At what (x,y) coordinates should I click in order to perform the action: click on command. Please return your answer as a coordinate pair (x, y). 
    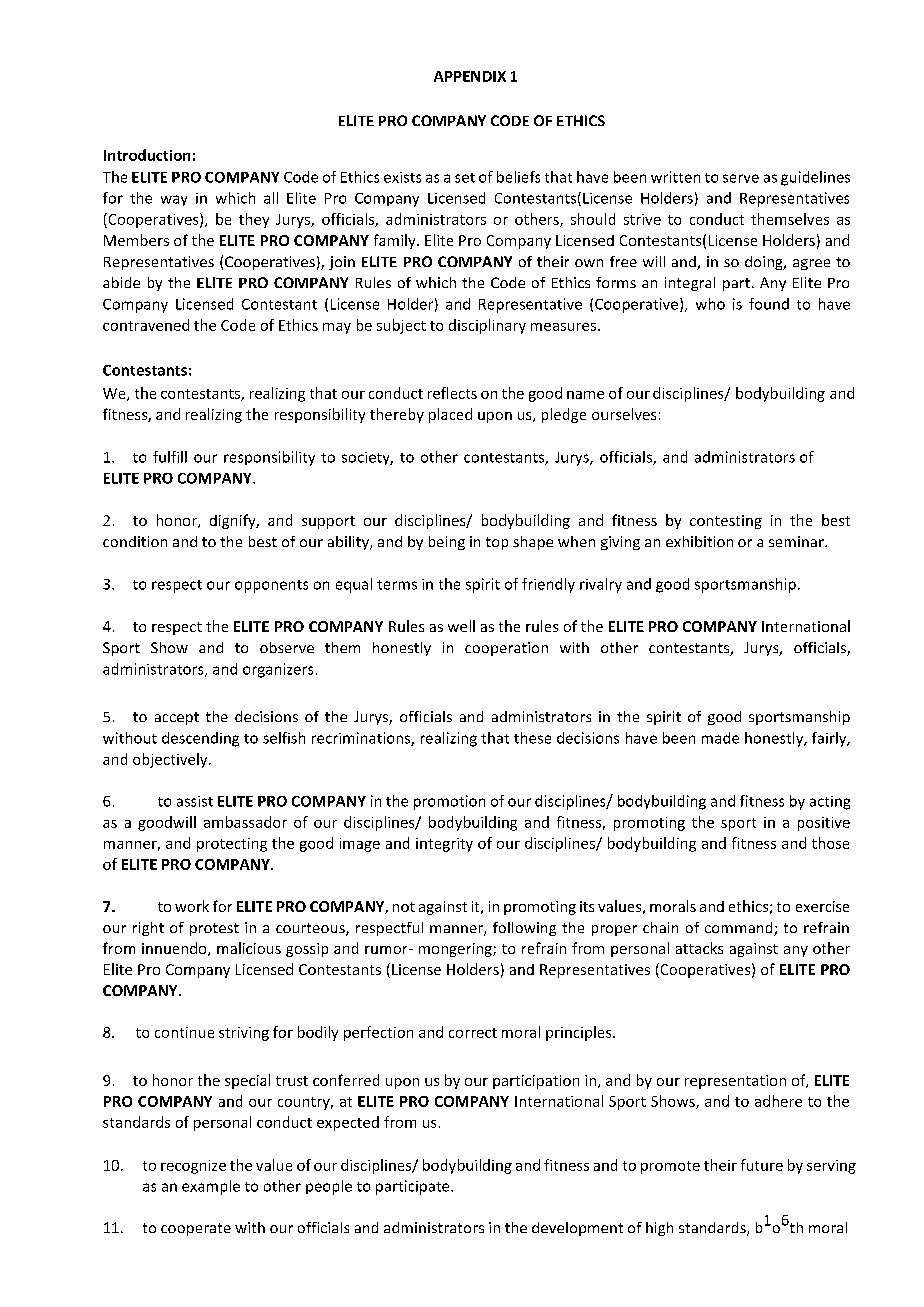
    Looking at the image, I should click on (740, 929).
